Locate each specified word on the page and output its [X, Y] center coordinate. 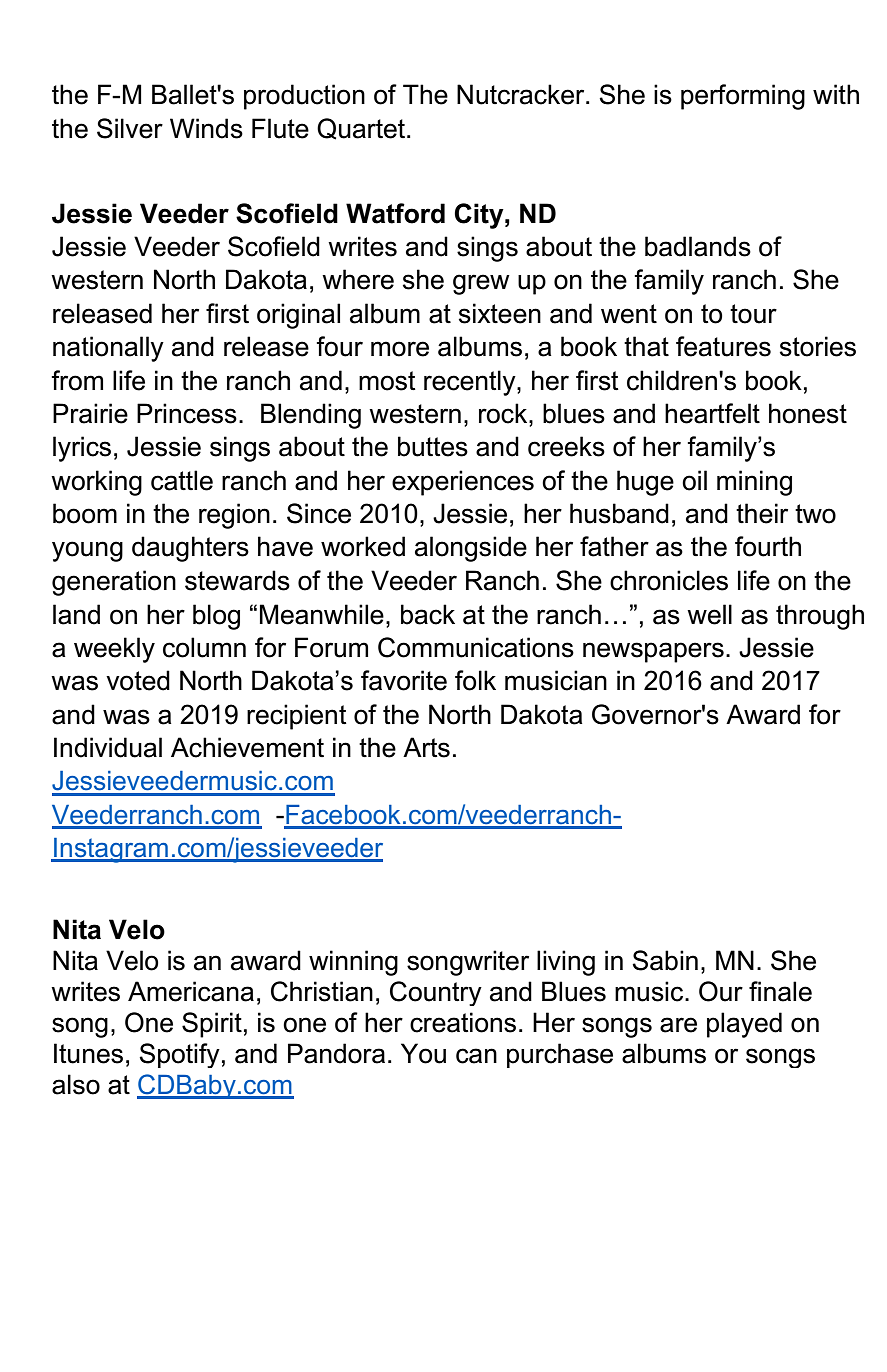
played [744, 1025]
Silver [130, 128]
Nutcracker [522, 94]
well [709, 614]
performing [743, 97]
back [428, 614]
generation [114, 583]
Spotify [179, 1055]
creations [463, 1022]
